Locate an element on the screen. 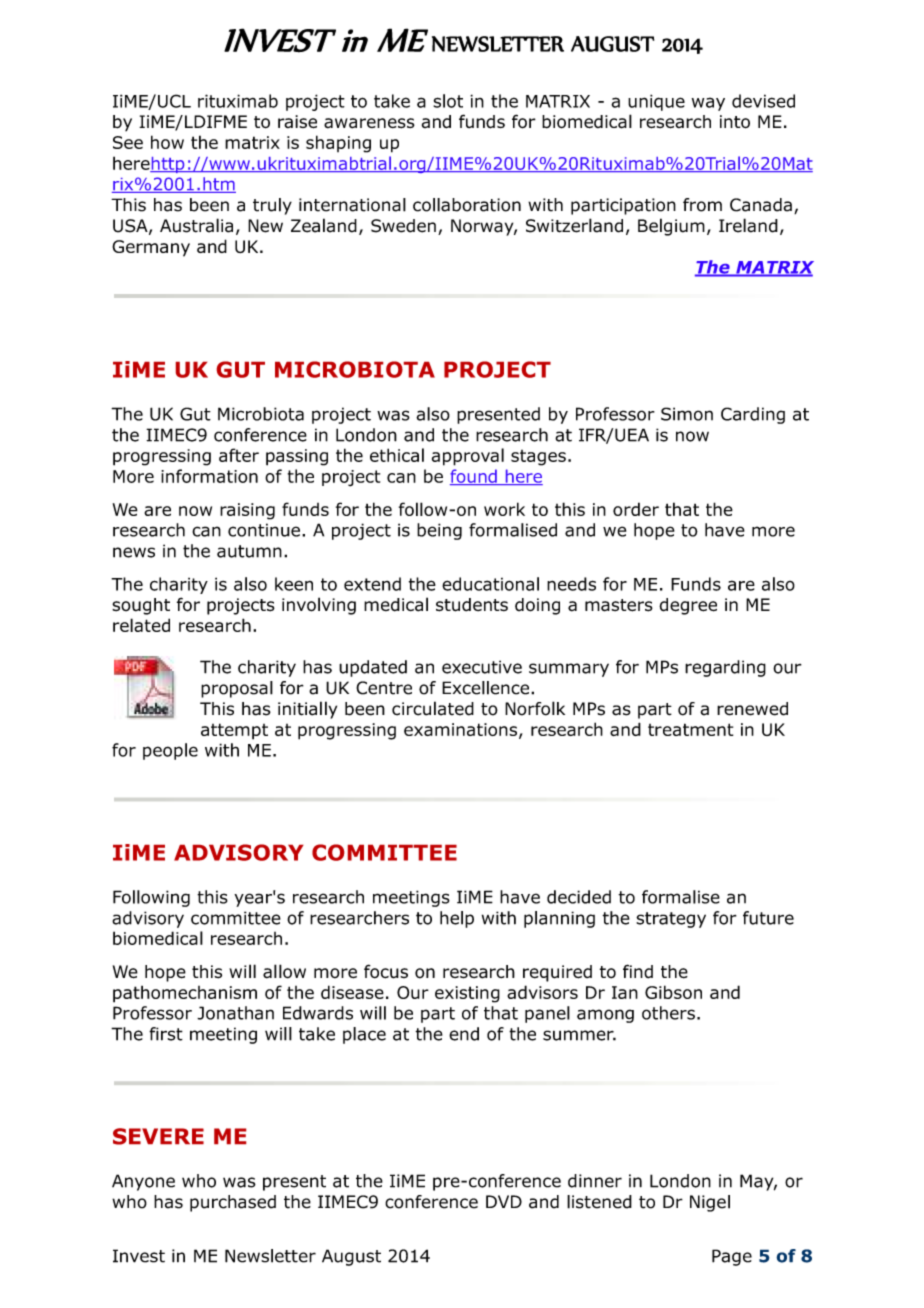 This screenshot has height=1308, width=924. people is located at coordinates (170, 751).
